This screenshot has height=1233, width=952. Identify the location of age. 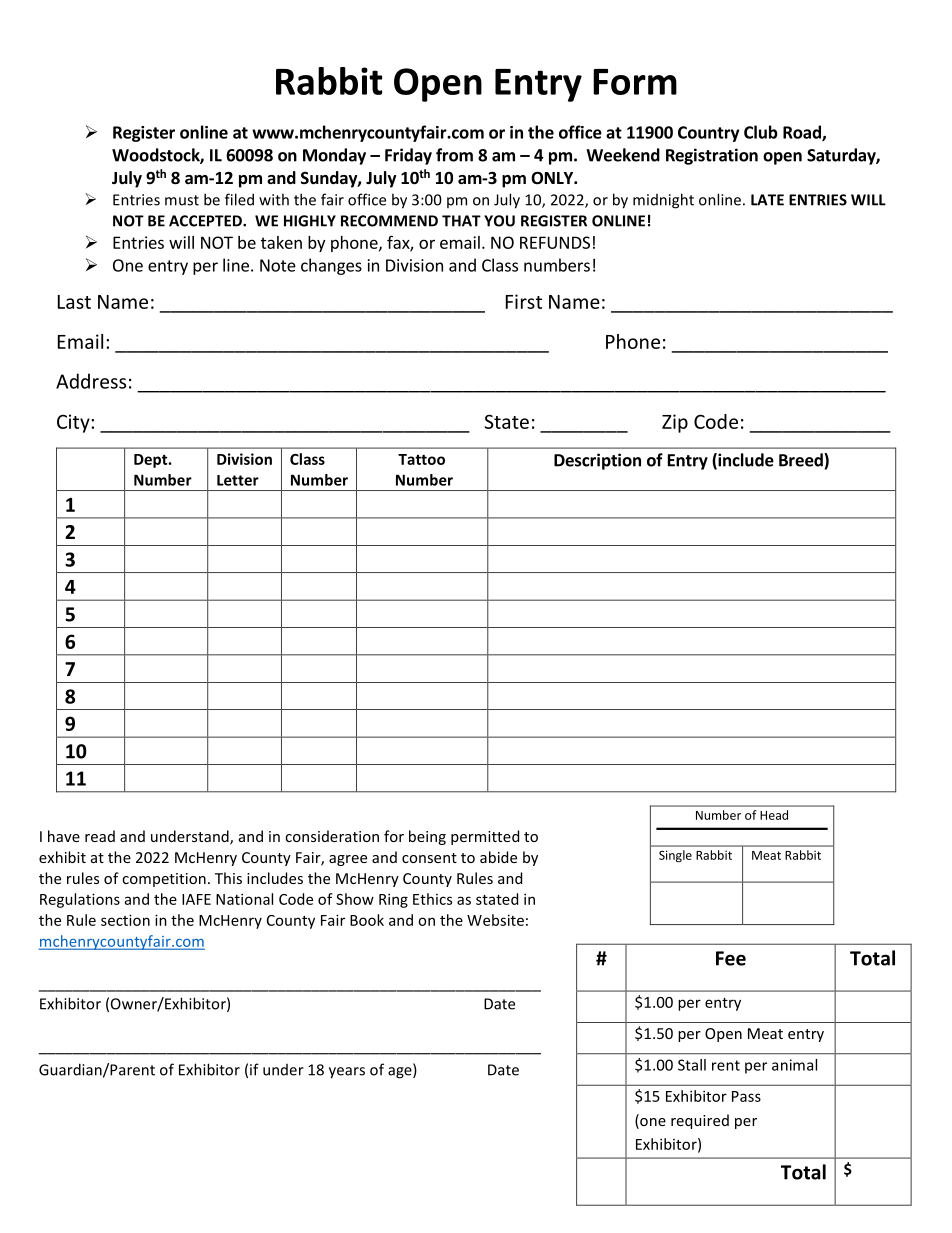
(401, 1073).
